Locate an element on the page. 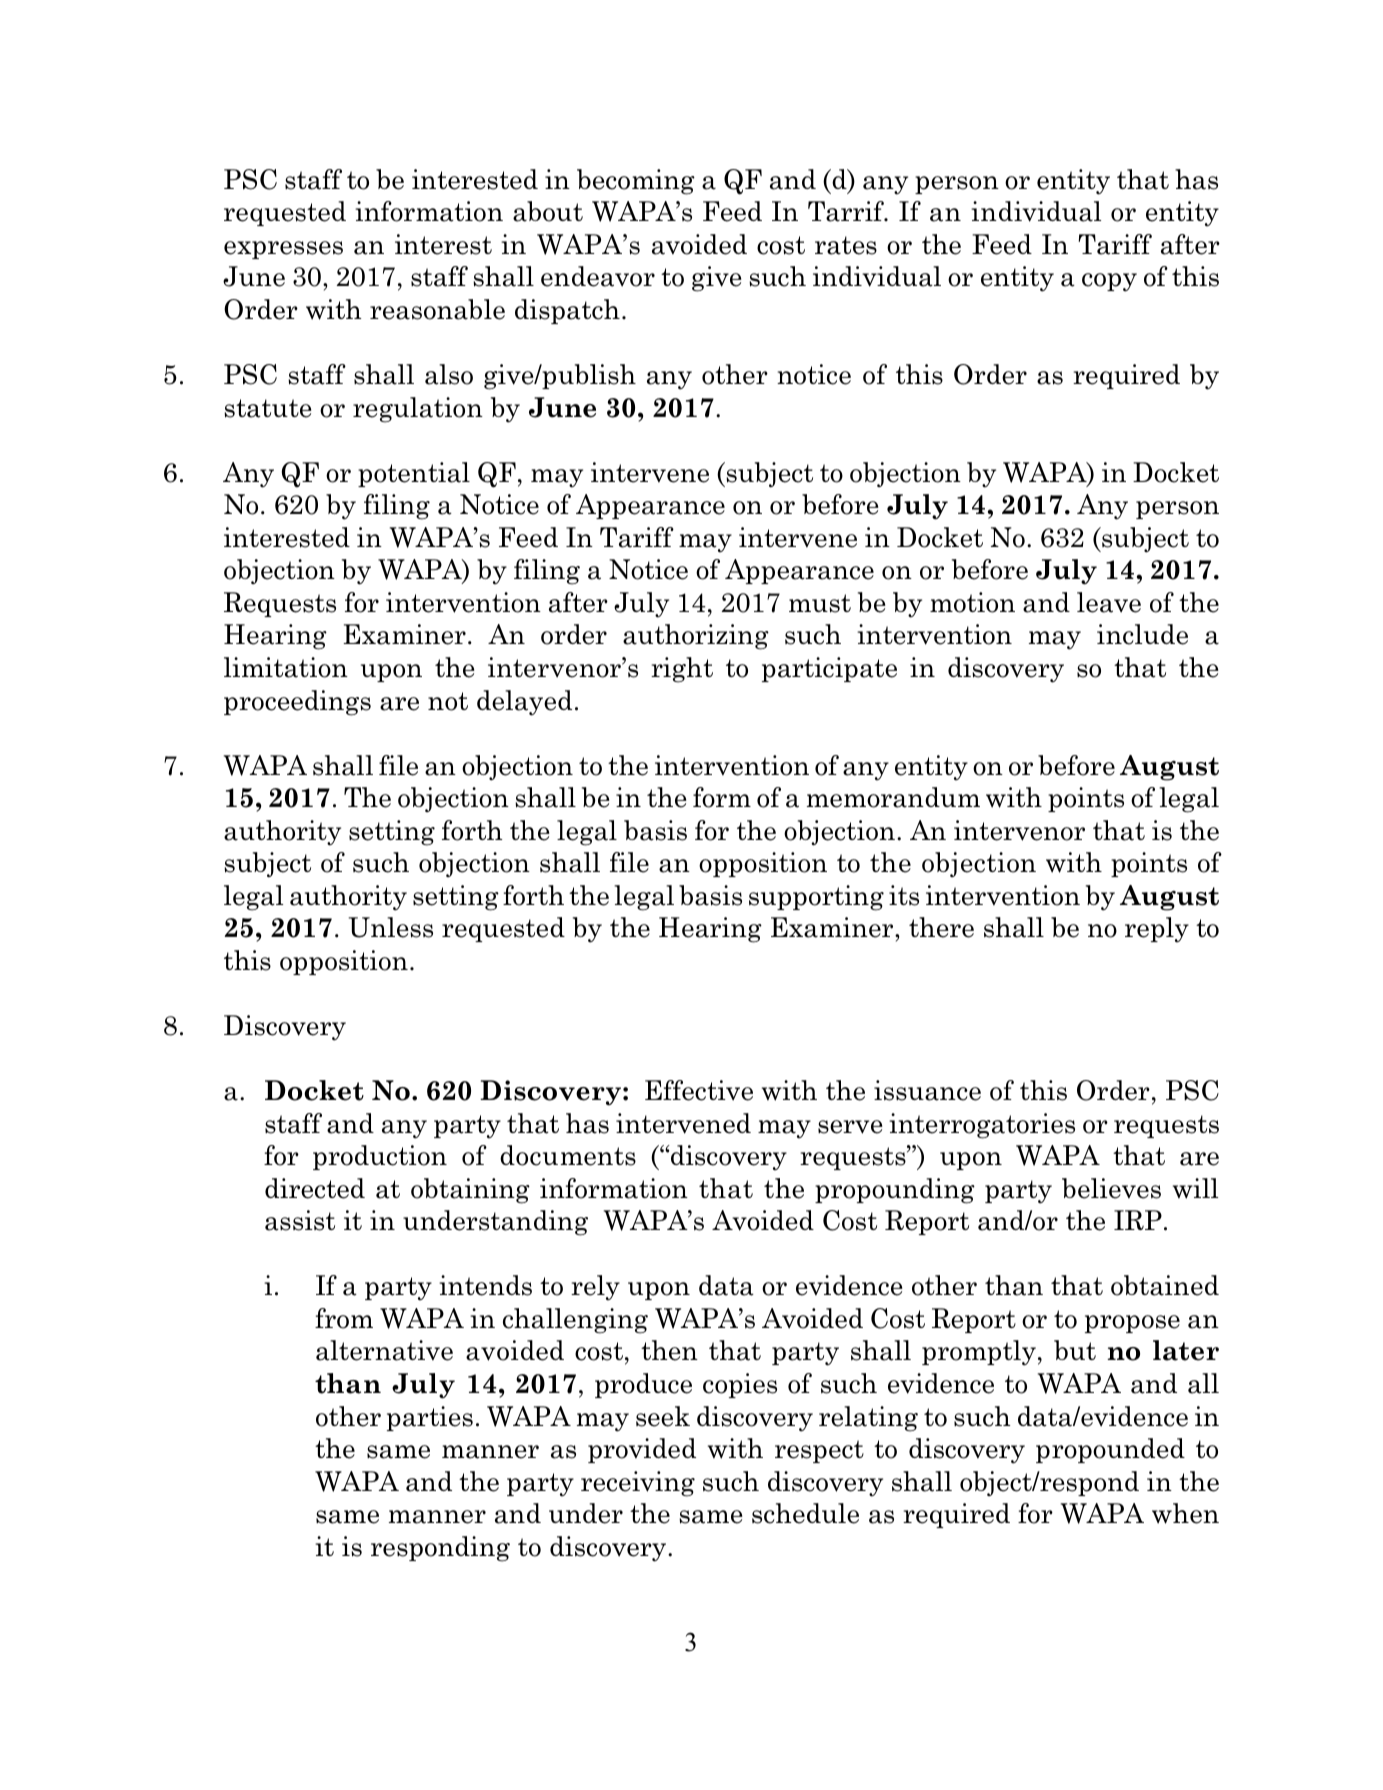  copy is located at coordinates (1109, 282).
